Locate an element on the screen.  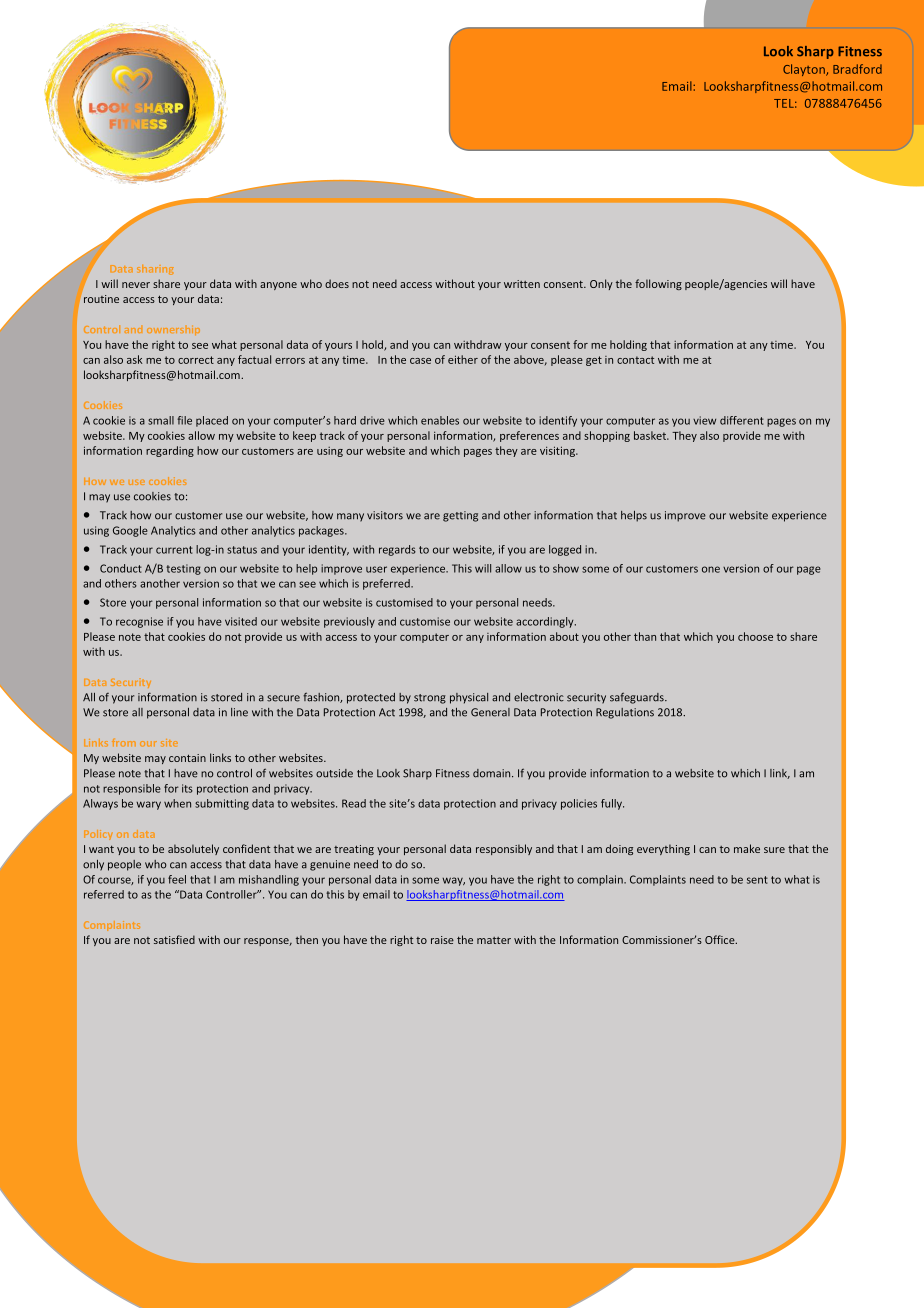
choose is located at coordinates (755, 636).
